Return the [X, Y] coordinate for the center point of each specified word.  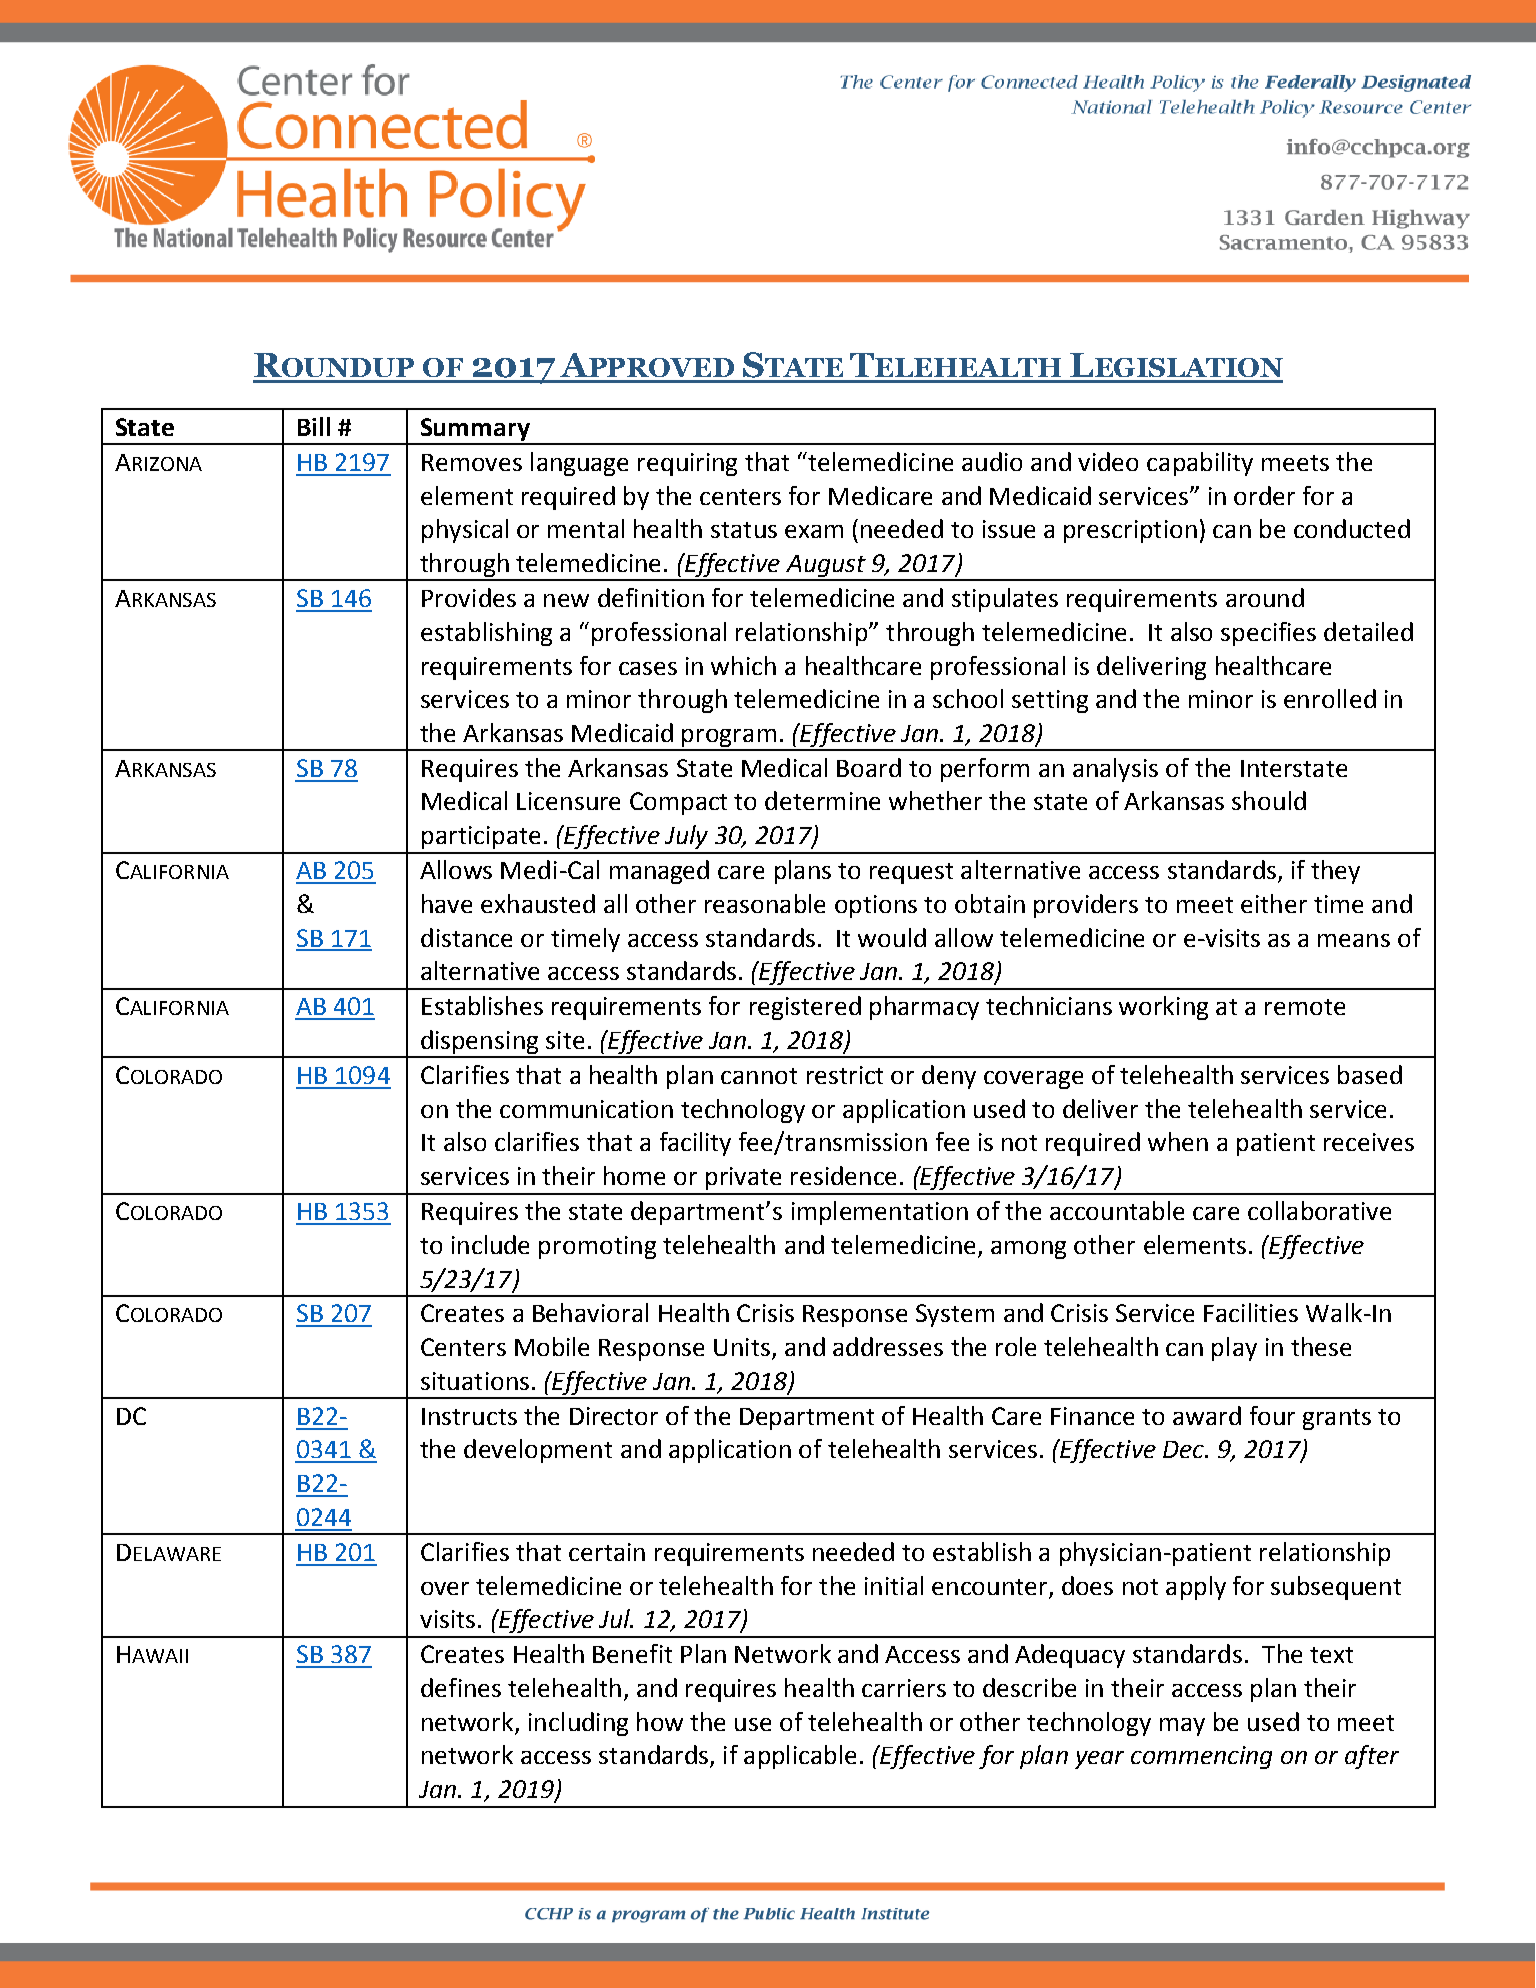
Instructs [469, 1416]
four [1272, 1415]
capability [1200, 464]
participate [481, 837]
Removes [472, 462]
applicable [800, 1757]
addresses [888, 1346]
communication [586, 1109]
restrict [845, 1075]
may [1182, 1727]
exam [814, 531]
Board [869, 767]
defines [461, 1687]
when [1178, 1141]
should [1269, 800]
